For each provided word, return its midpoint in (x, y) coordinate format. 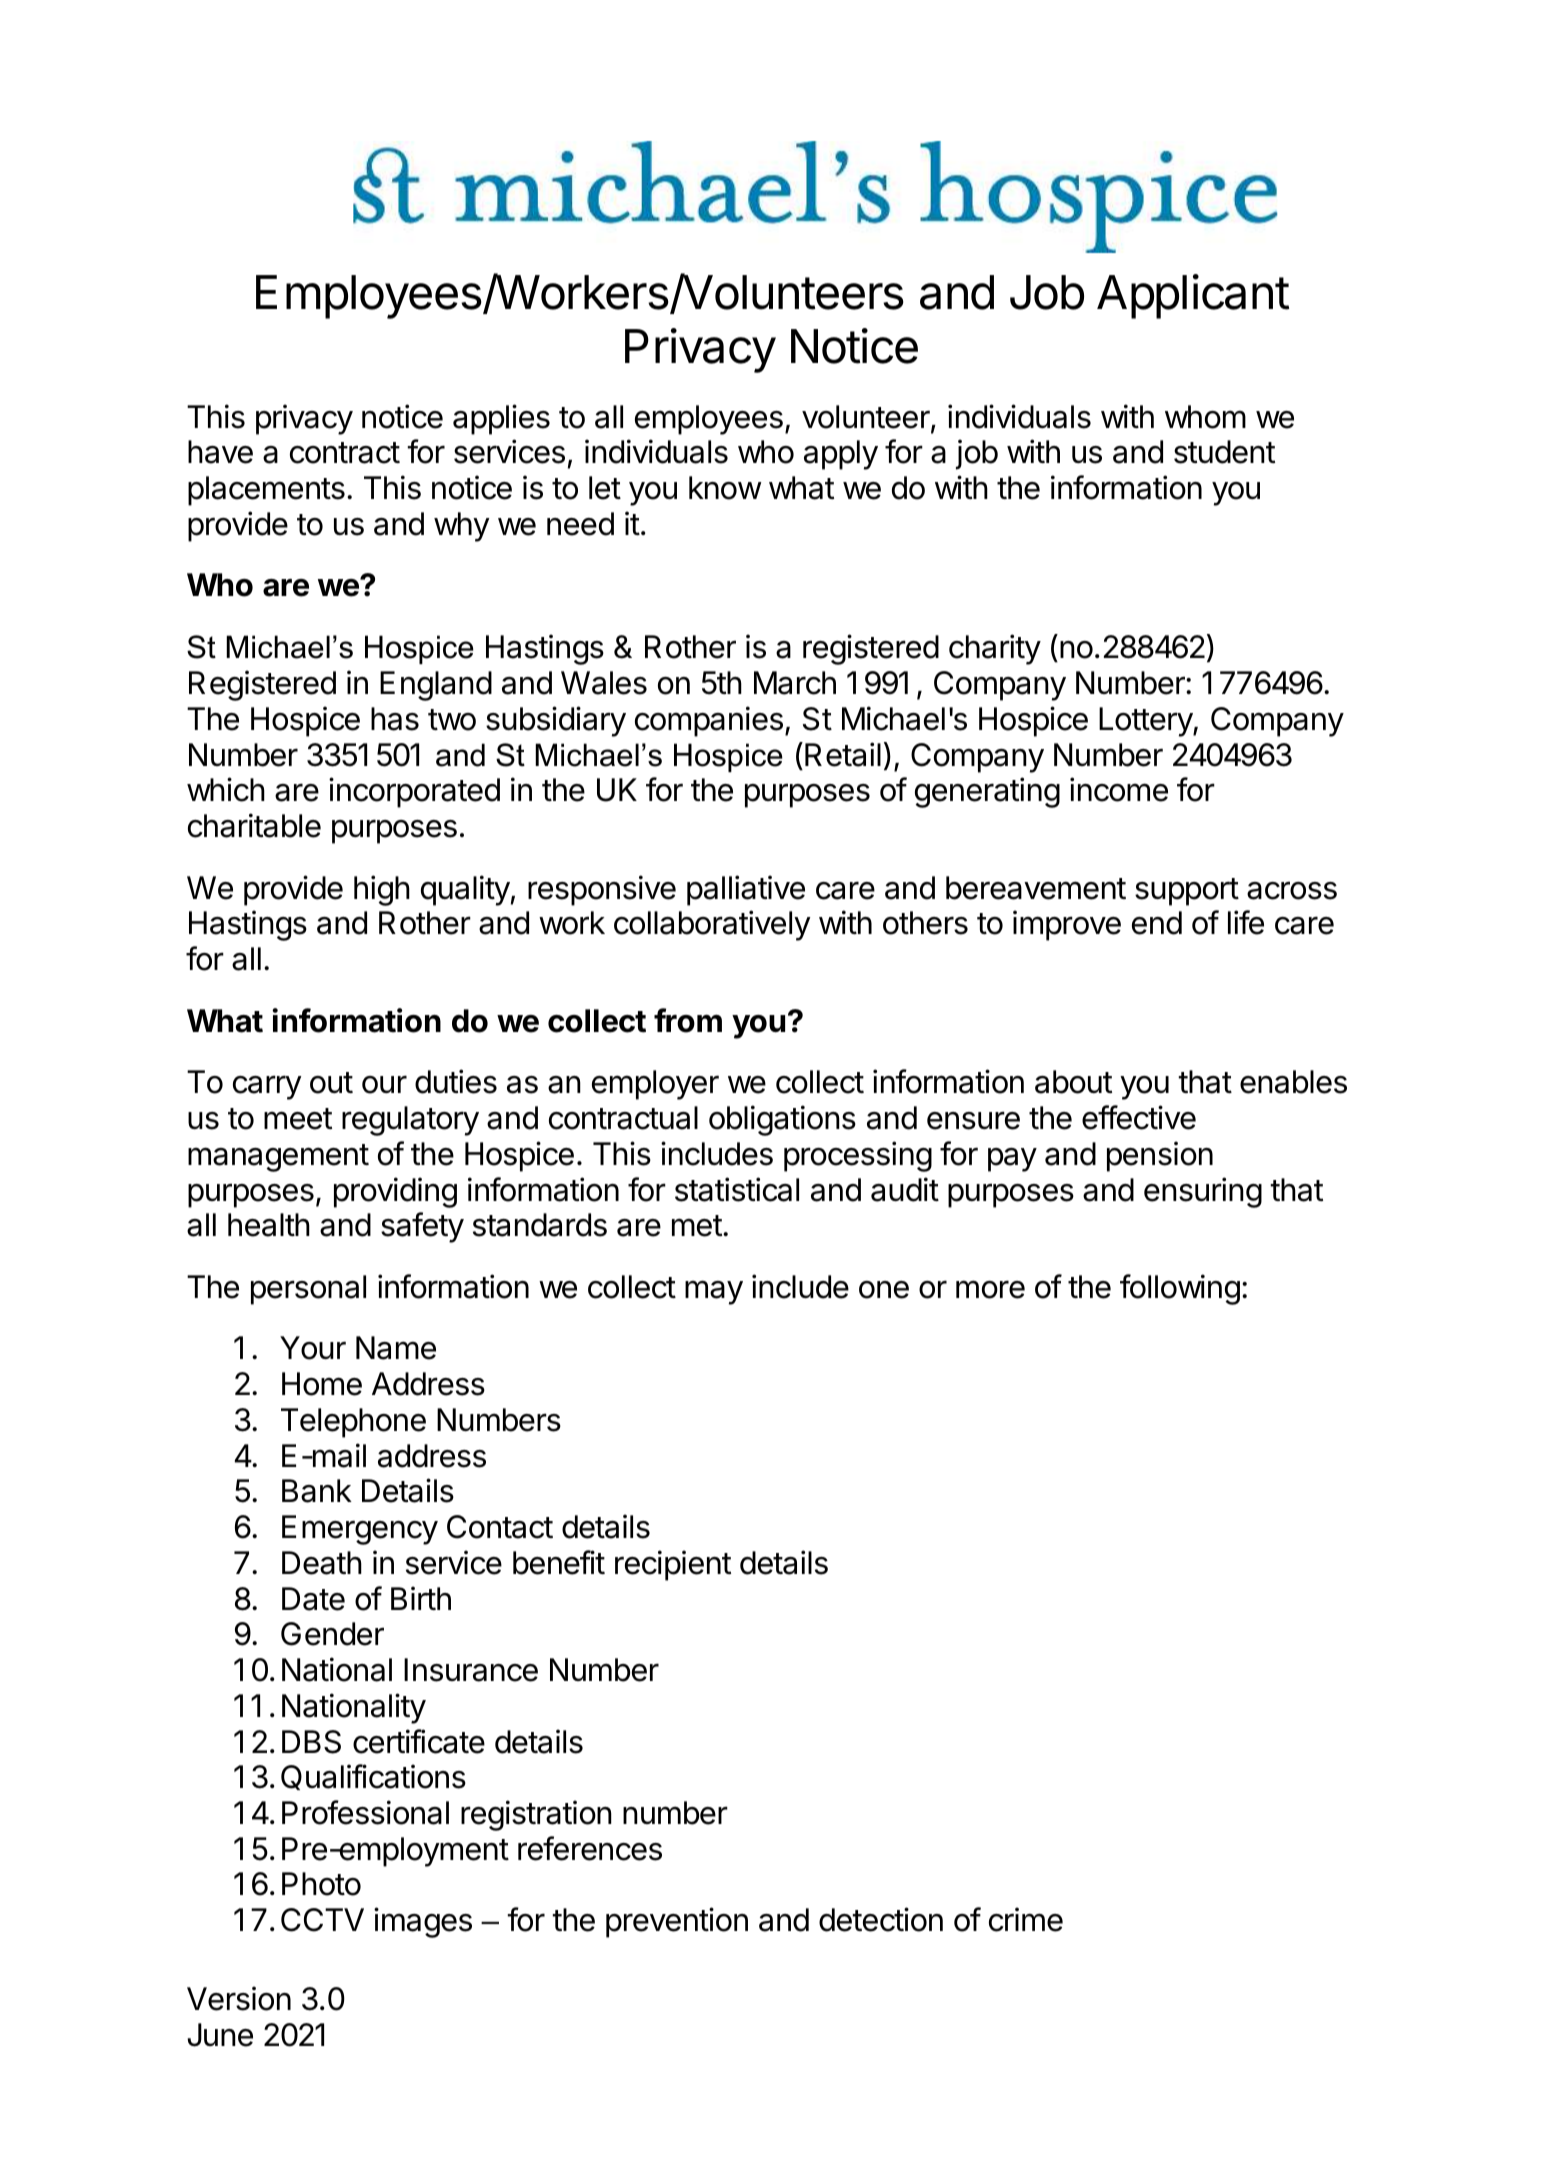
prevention (677, 1922)
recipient (673, 1565)
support (1187, 892)
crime (1026, 1919)
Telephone (353, 1423)
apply (841, 455)
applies (501, 419)
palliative (746, 890)
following (1180, 1289)
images (423, 1922)
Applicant (1193, 296)
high (382, 890)
